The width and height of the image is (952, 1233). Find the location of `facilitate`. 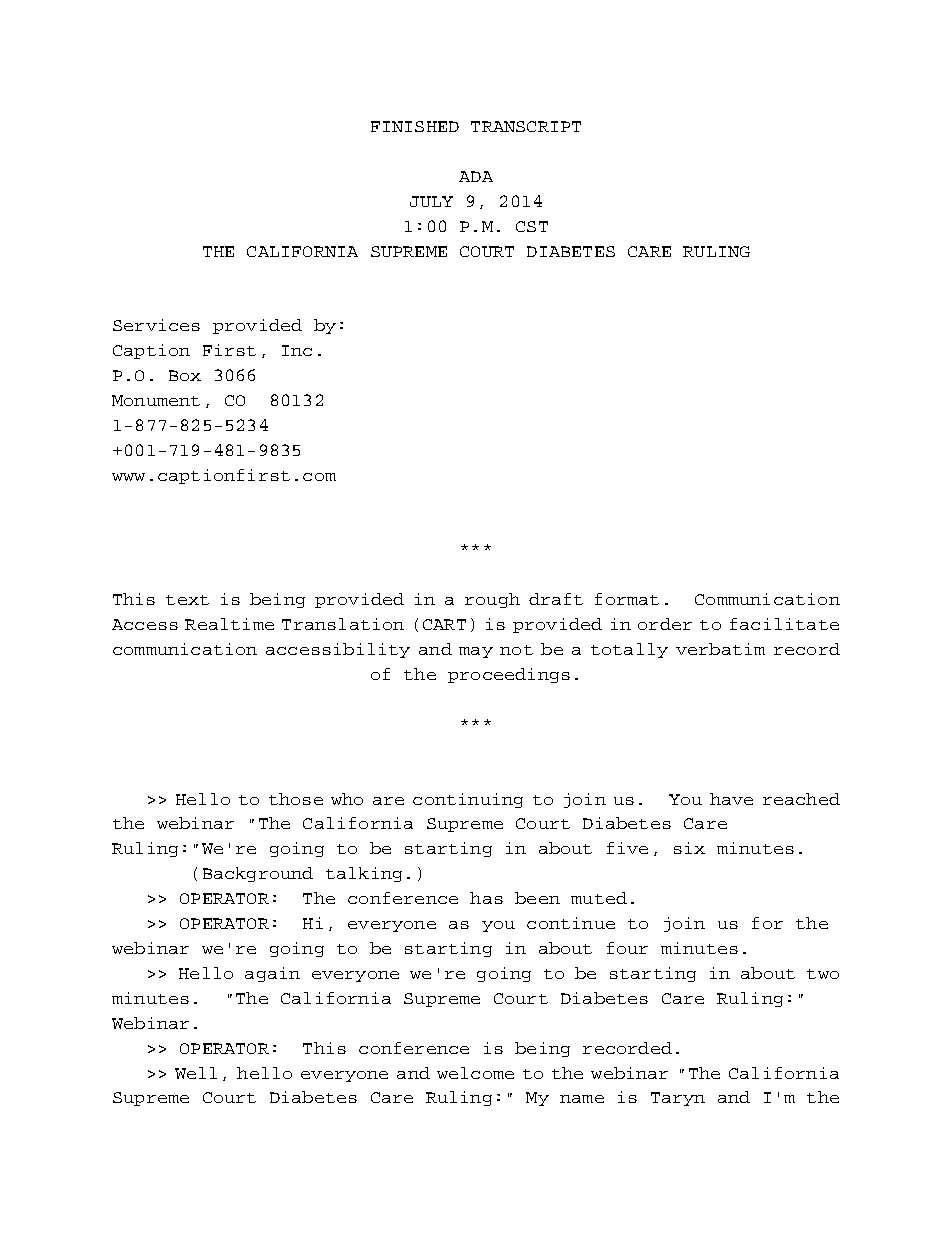

facilitate is located at coordinates (784, 624).
